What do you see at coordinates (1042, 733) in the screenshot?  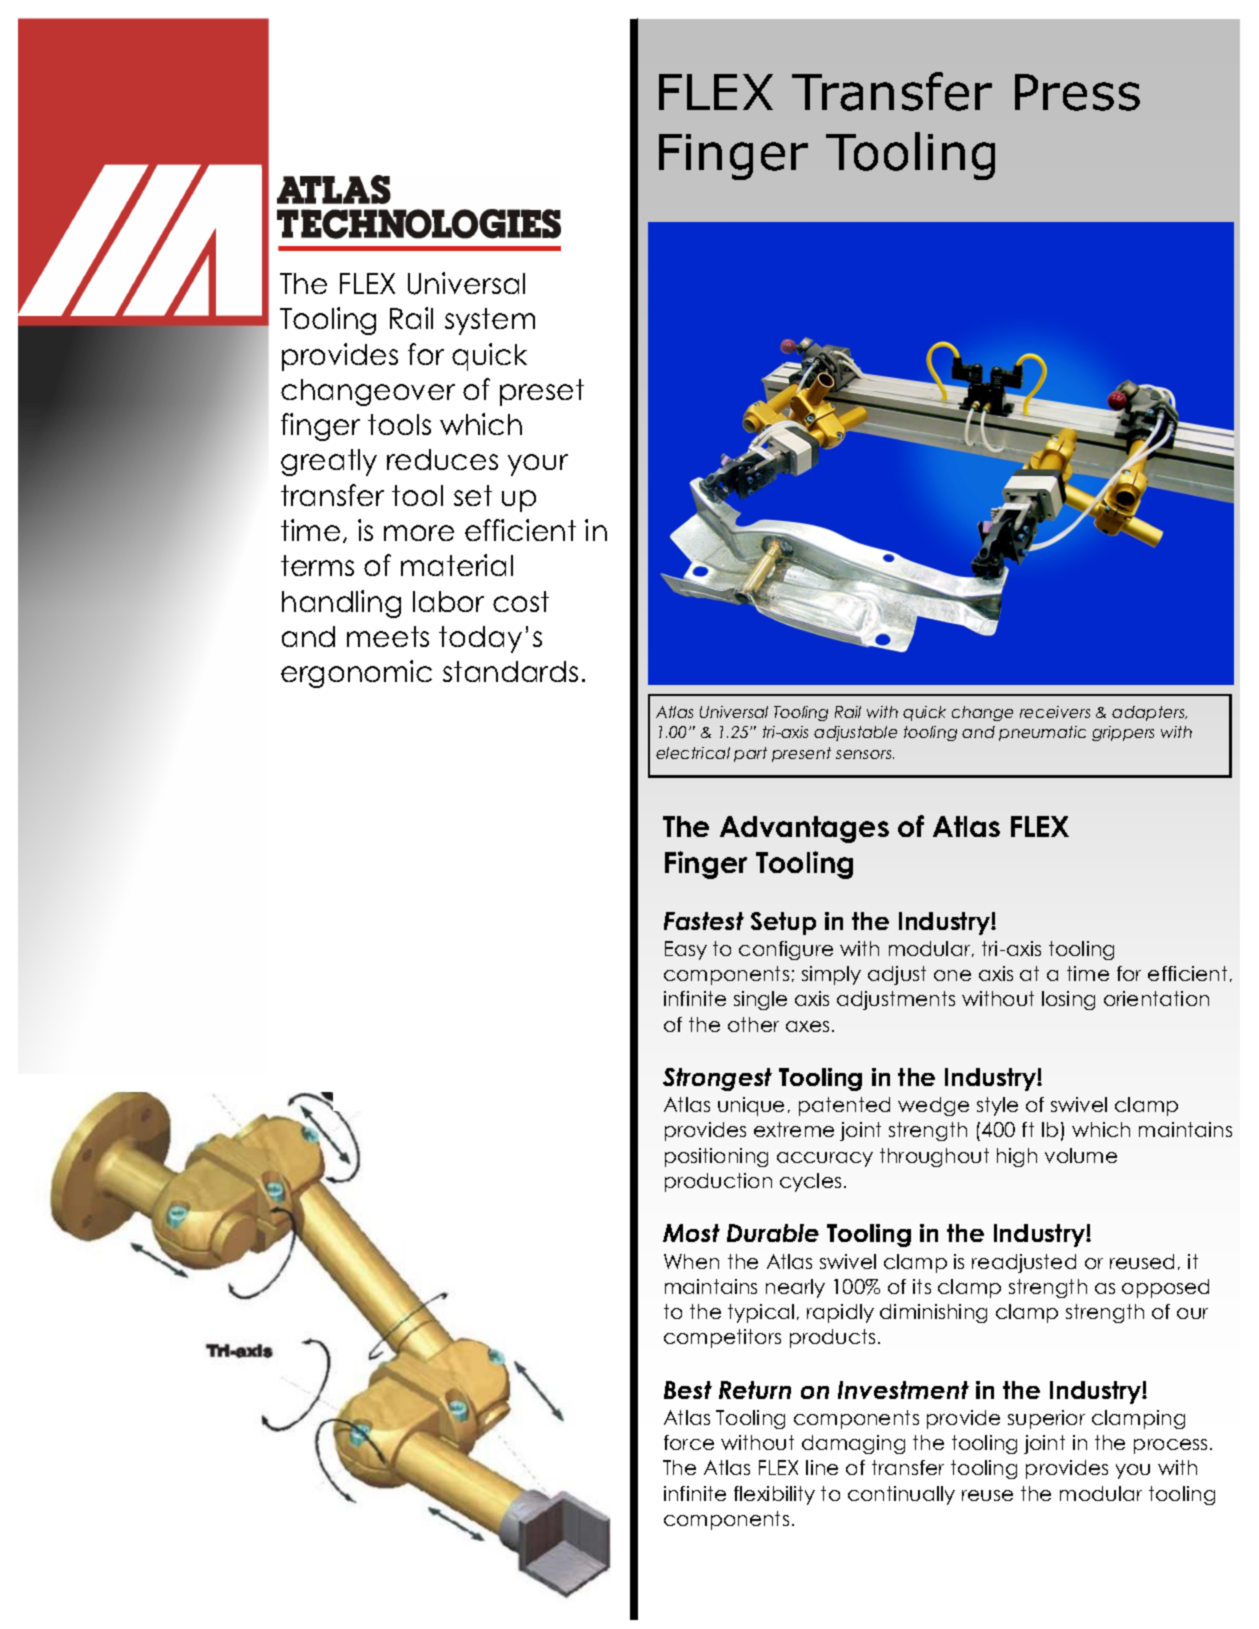 I see `pneumatic` at bounding box center [1042, 733].
